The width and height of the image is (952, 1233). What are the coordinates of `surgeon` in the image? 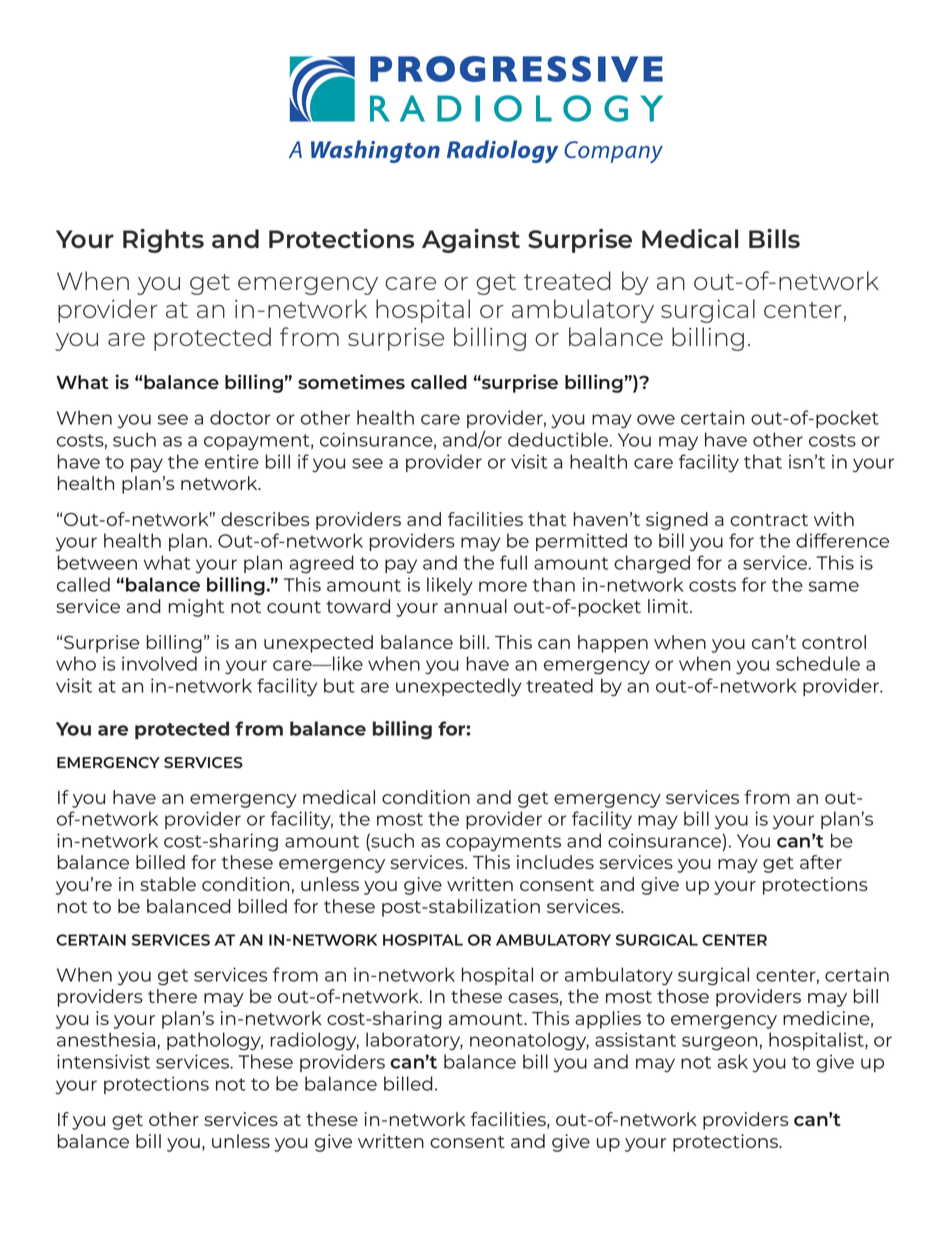 It's located at (719, 1043).
